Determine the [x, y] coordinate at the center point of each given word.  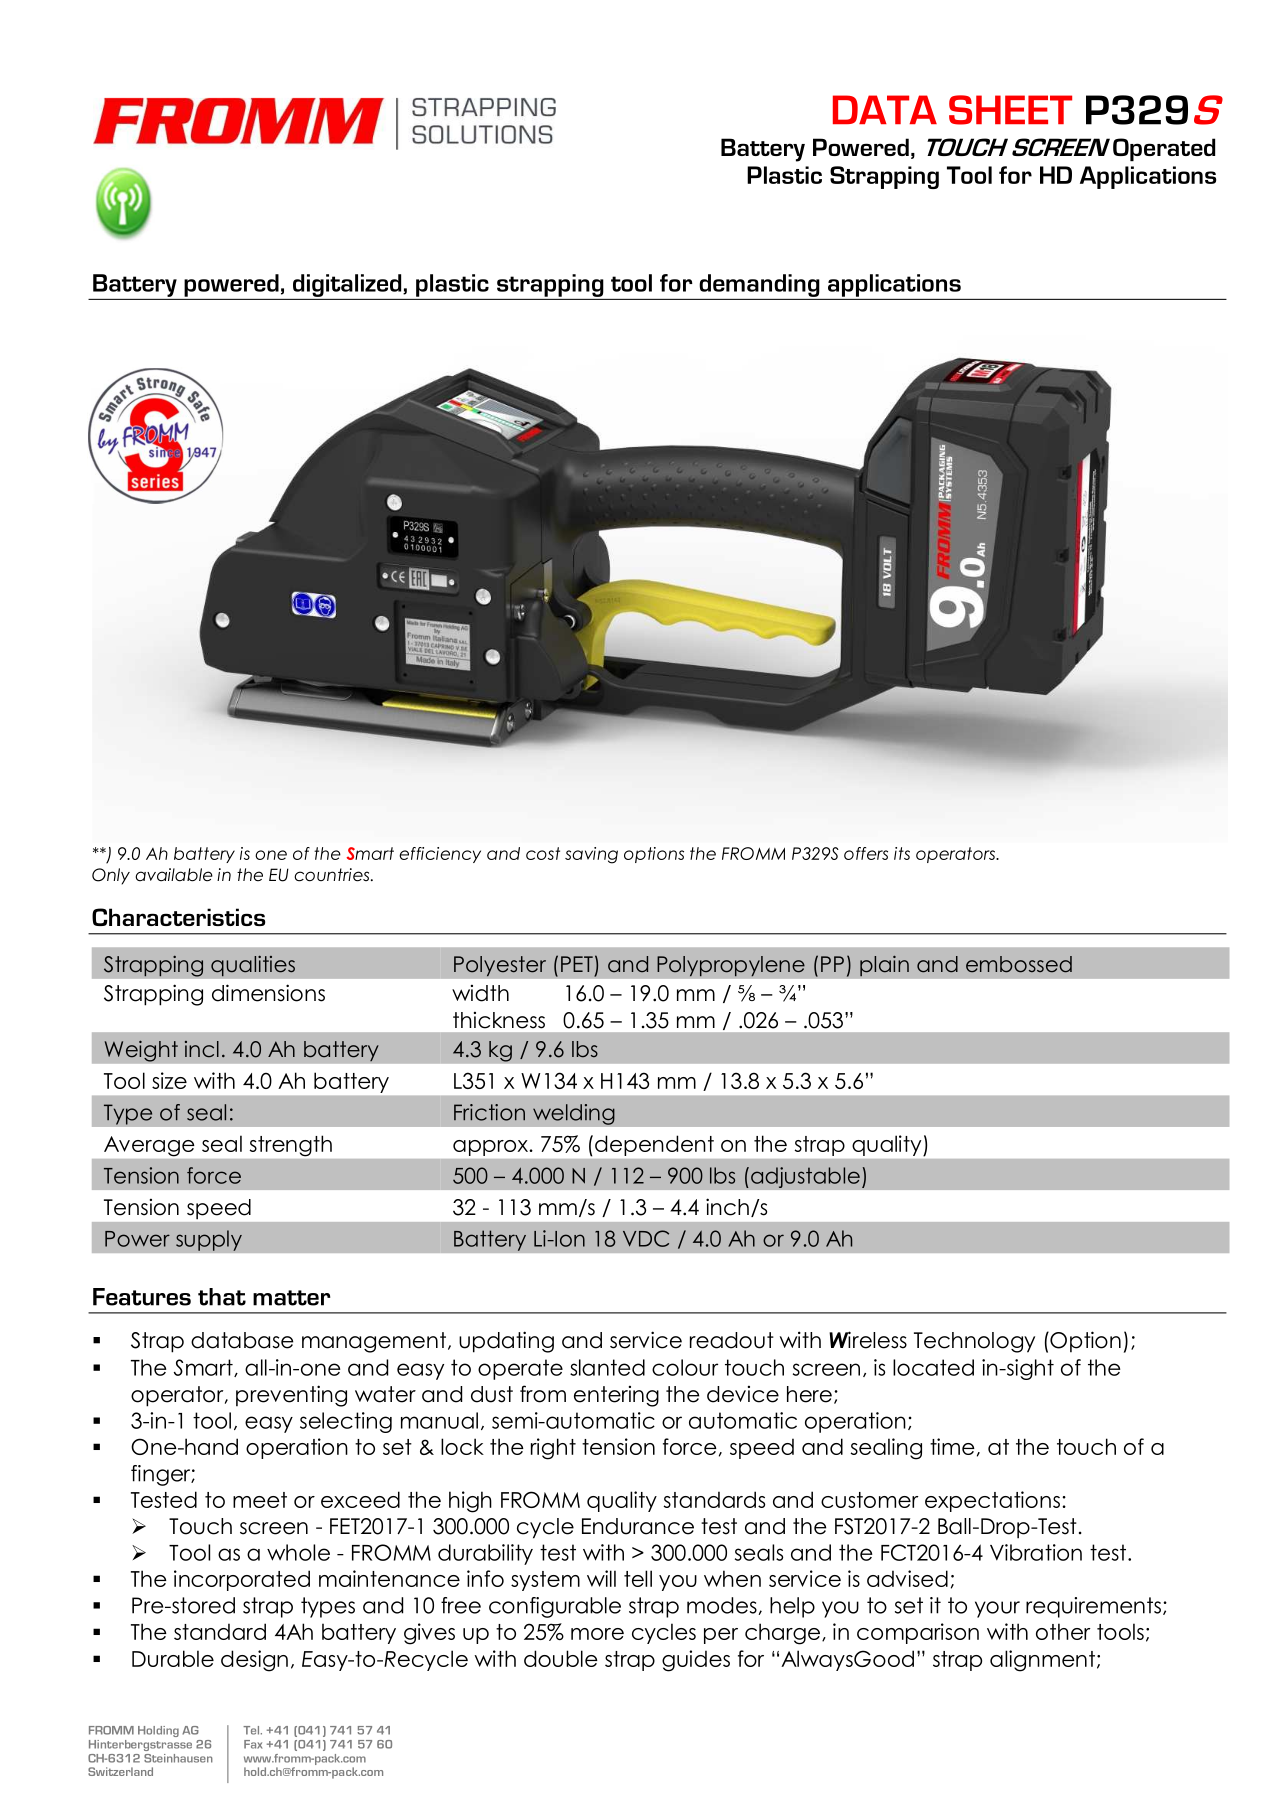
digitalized [348, 285]
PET [577, 964]
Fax [253, 1744]
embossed [1019, 964]
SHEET [1010, 110]
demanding [759, 285]
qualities [253, 966]
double [561, 1658]
